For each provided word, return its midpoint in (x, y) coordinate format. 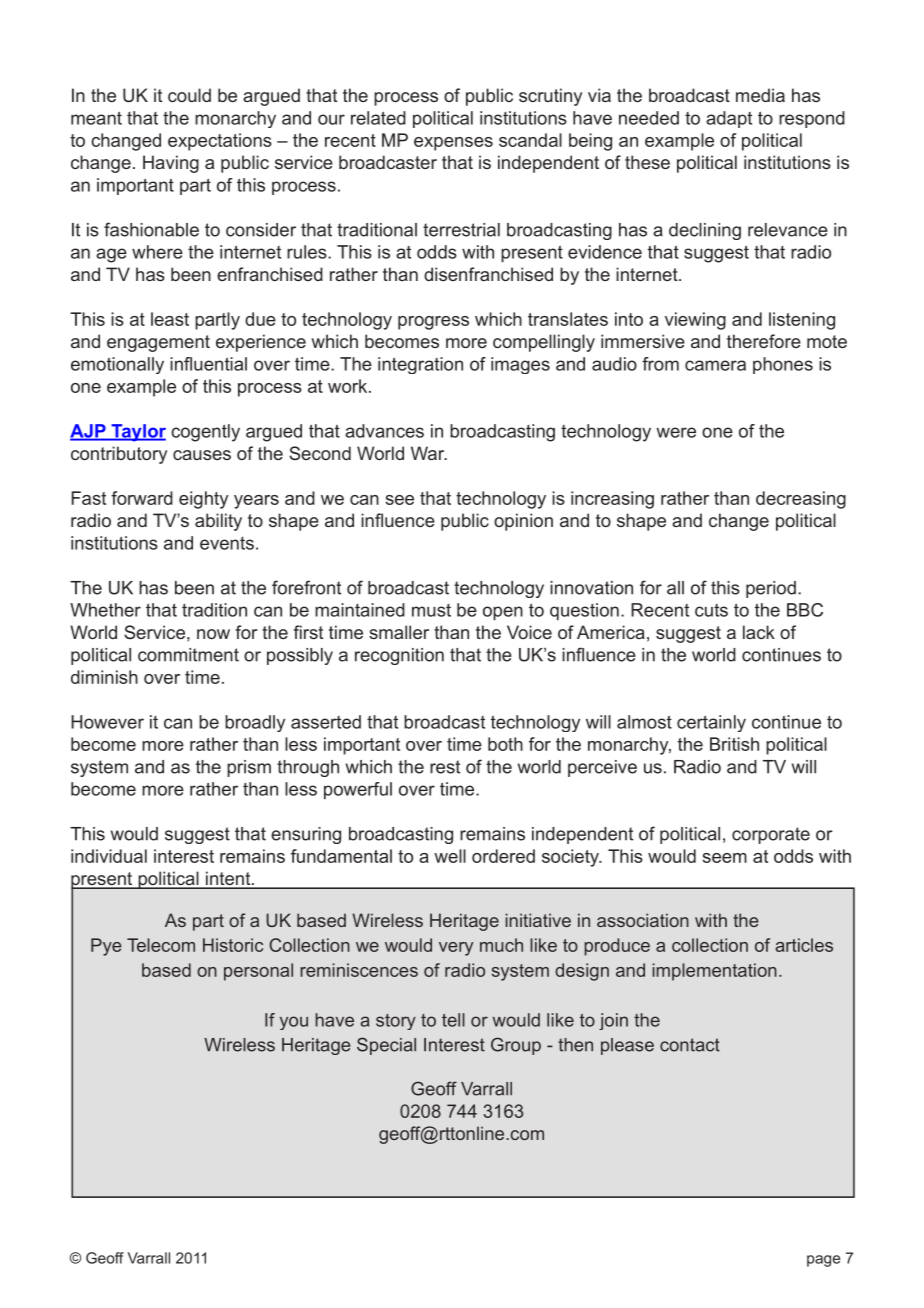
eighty (203, 500)
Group (516, 1046)
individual (109, 856)
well (450, 856)
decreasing (801, 500)
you (294, 1023)
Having (171, 164)
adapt (729, 119)
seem (725, 858)
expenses (453, 144)
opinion (523, 522)
